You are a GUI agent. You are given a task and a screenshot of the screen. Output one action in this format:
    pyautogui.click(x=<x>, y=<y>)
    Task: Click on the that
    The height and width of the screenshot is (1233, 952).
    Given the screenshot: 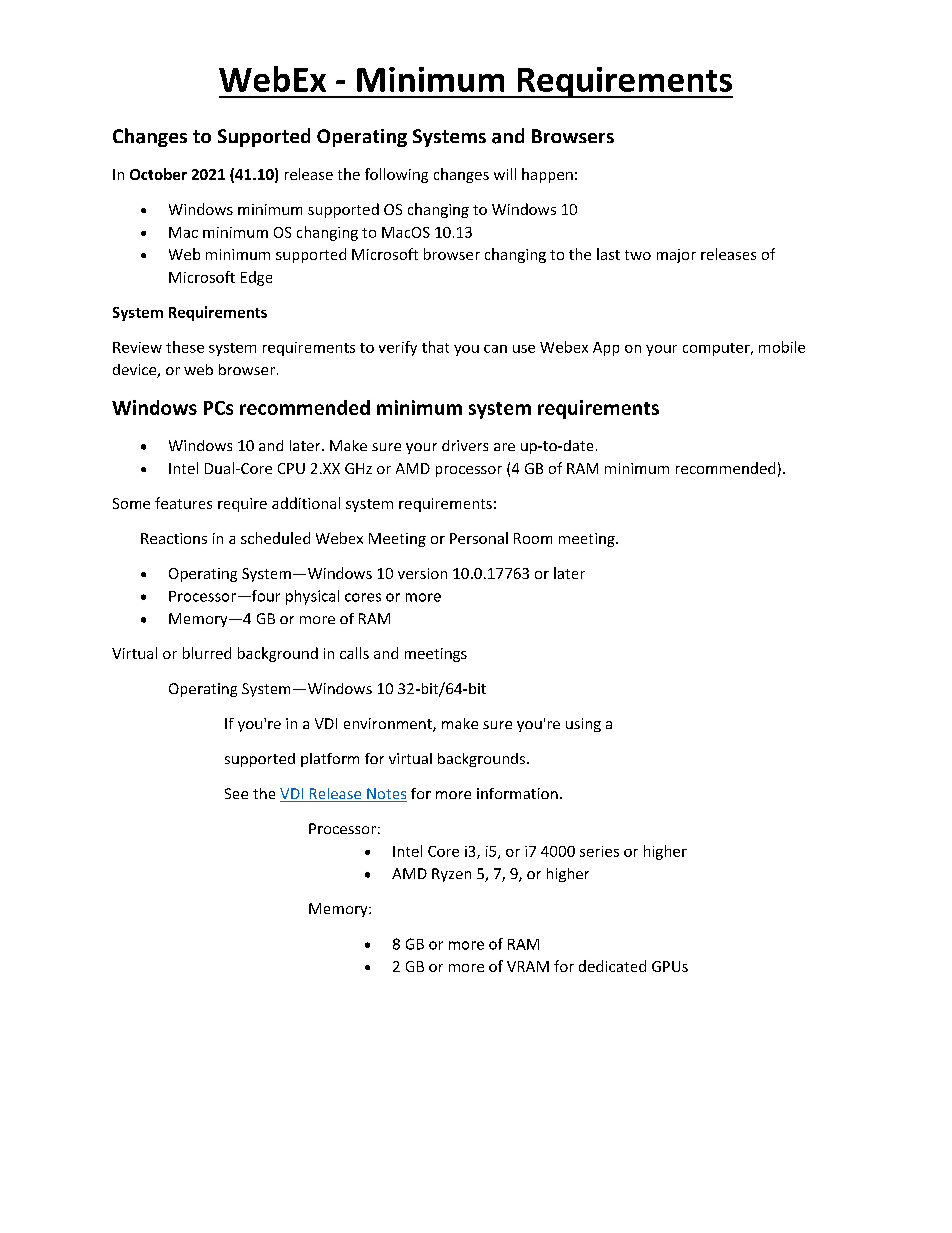 What is the action you would take?
    pyautogui.click(x=435, y=347)
